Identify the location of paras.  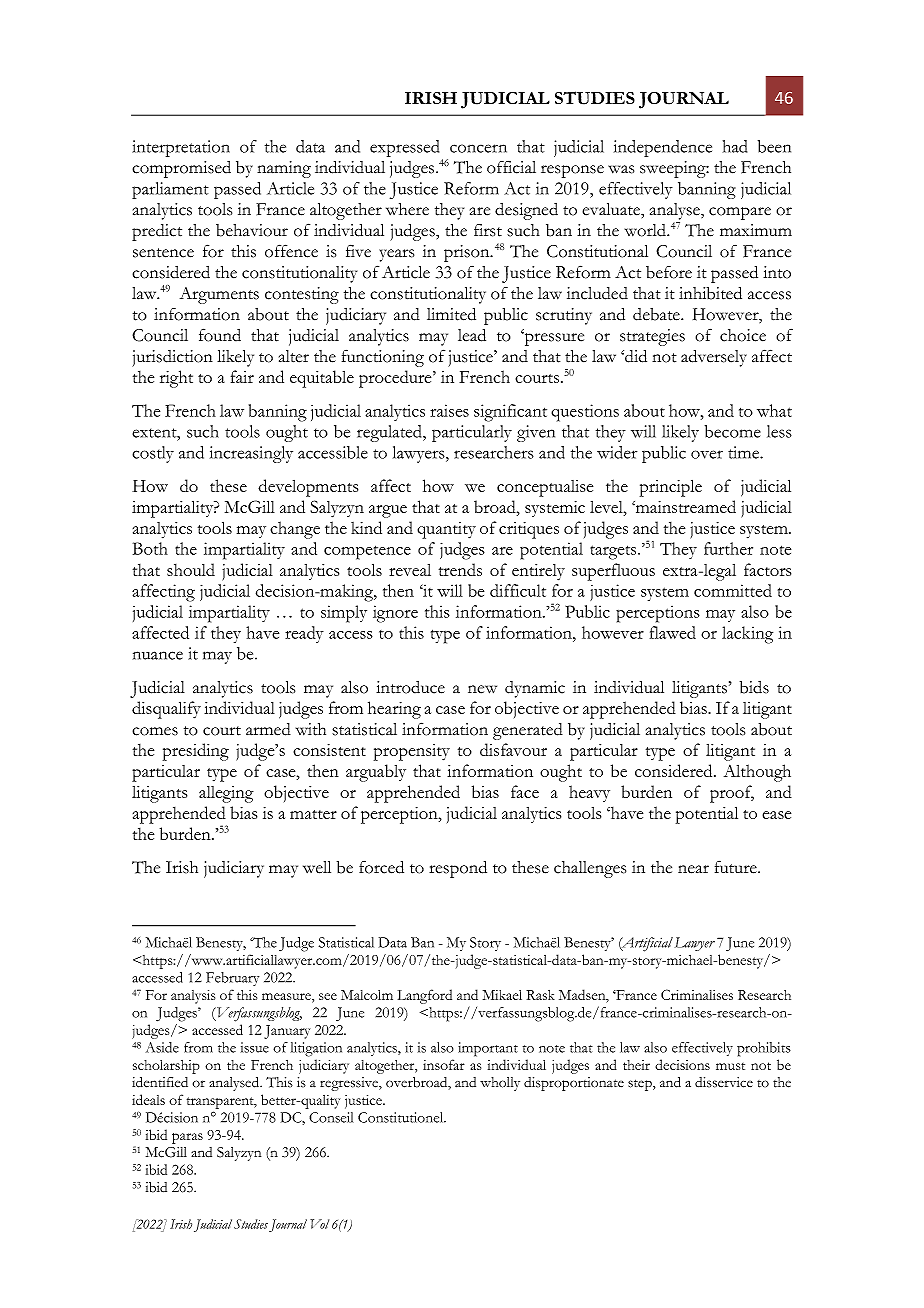
(187, 1138).
